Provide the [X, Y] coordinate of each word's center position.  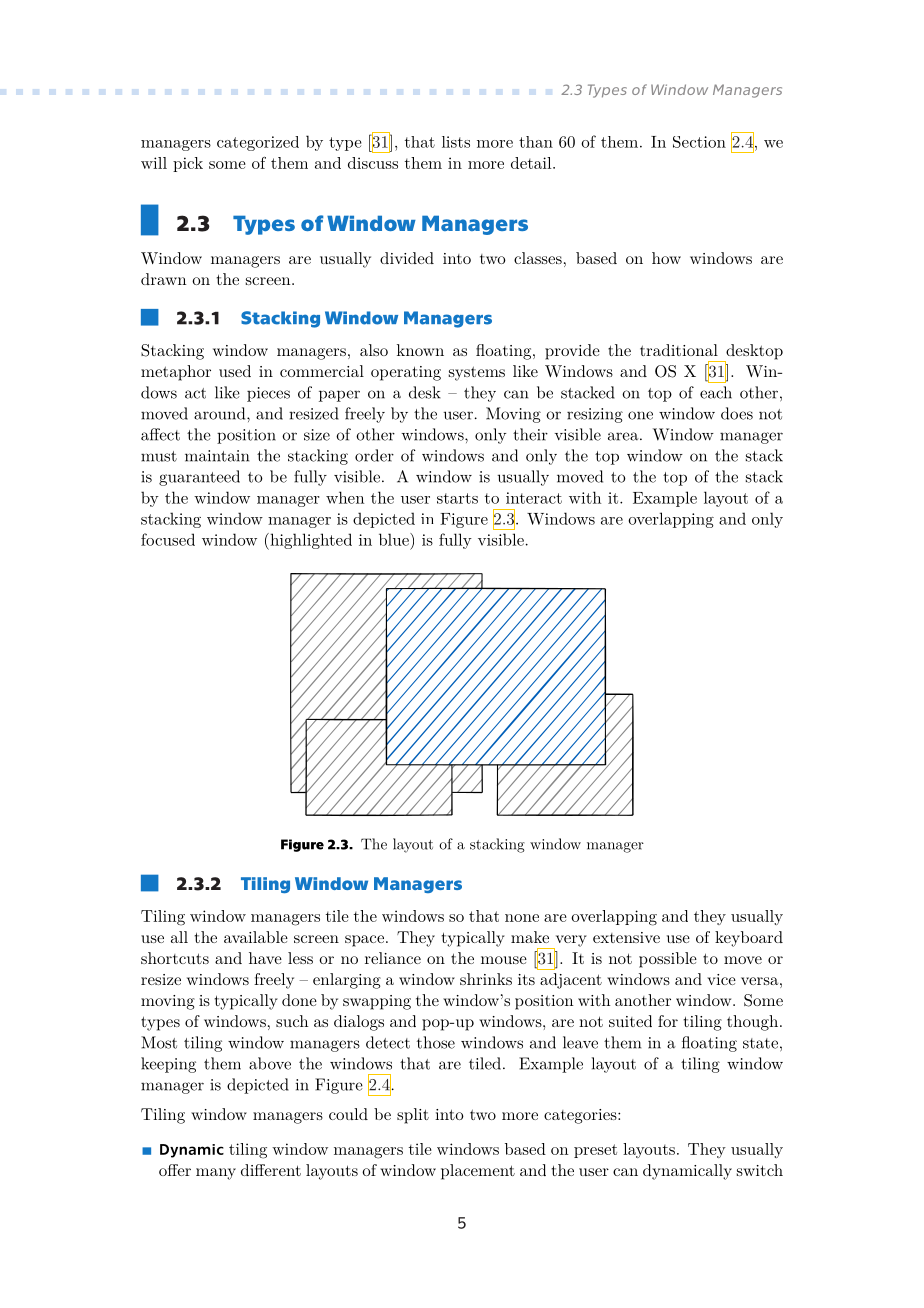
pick [188, 164]
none [522, 918]
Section [699, 142]
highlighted [310, 541]
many [216, 1174]
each [716, 392]
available [256, 937]
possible [668, 960]
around [221, 413]
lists [456, 142]
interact [534, 498]
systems [477, 373]
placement [478, 1172]
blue [395, 539]
